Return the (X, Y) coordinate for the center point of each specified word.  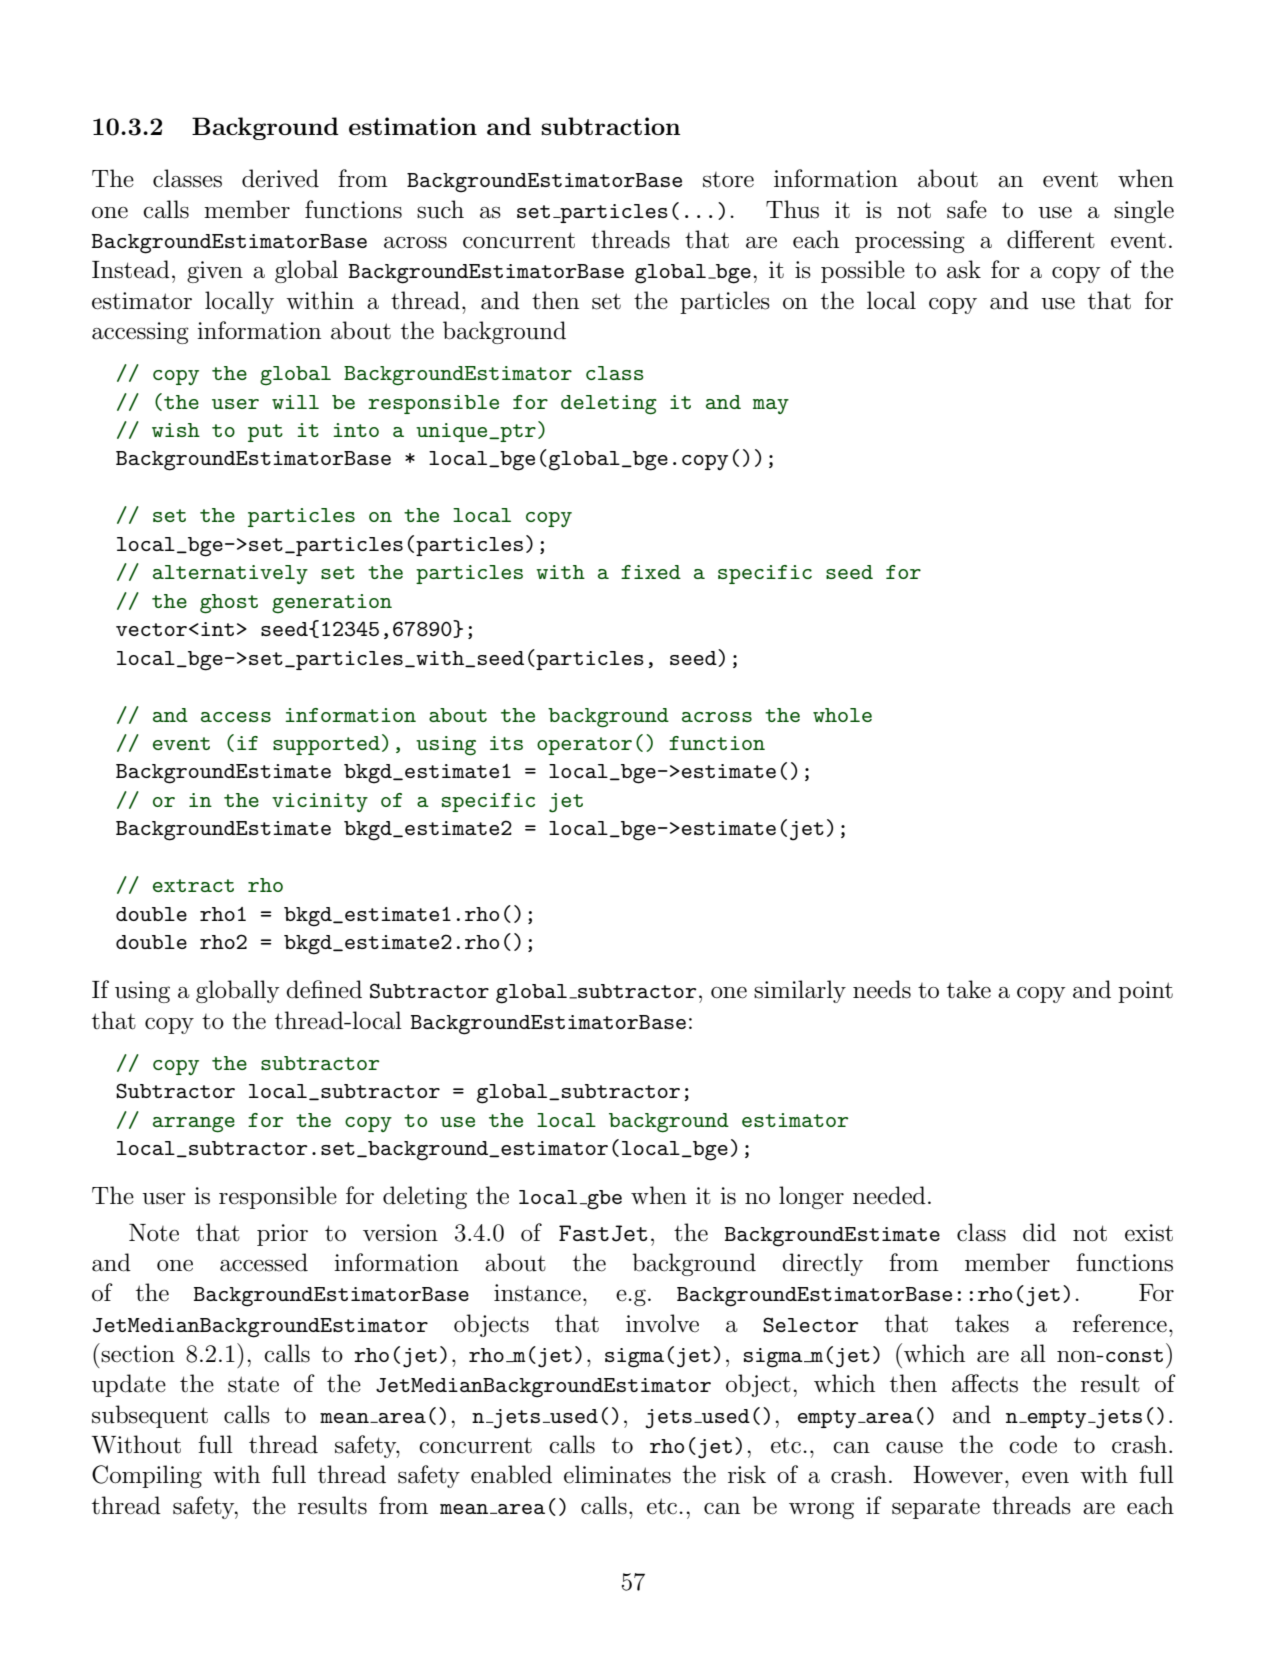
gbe (603, 1200)
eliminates (617, 1474)
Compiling (147, 1476)
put (265, 433)
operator (584, 746)
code (1033, 1444)
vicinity (320, 802)
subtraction (611, 126)
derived (280, 178)
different (1051, 239)
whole (842, 715)
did (1039, 1232)
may (771, 406)
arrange (194, 1125)
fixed (651, 572)
